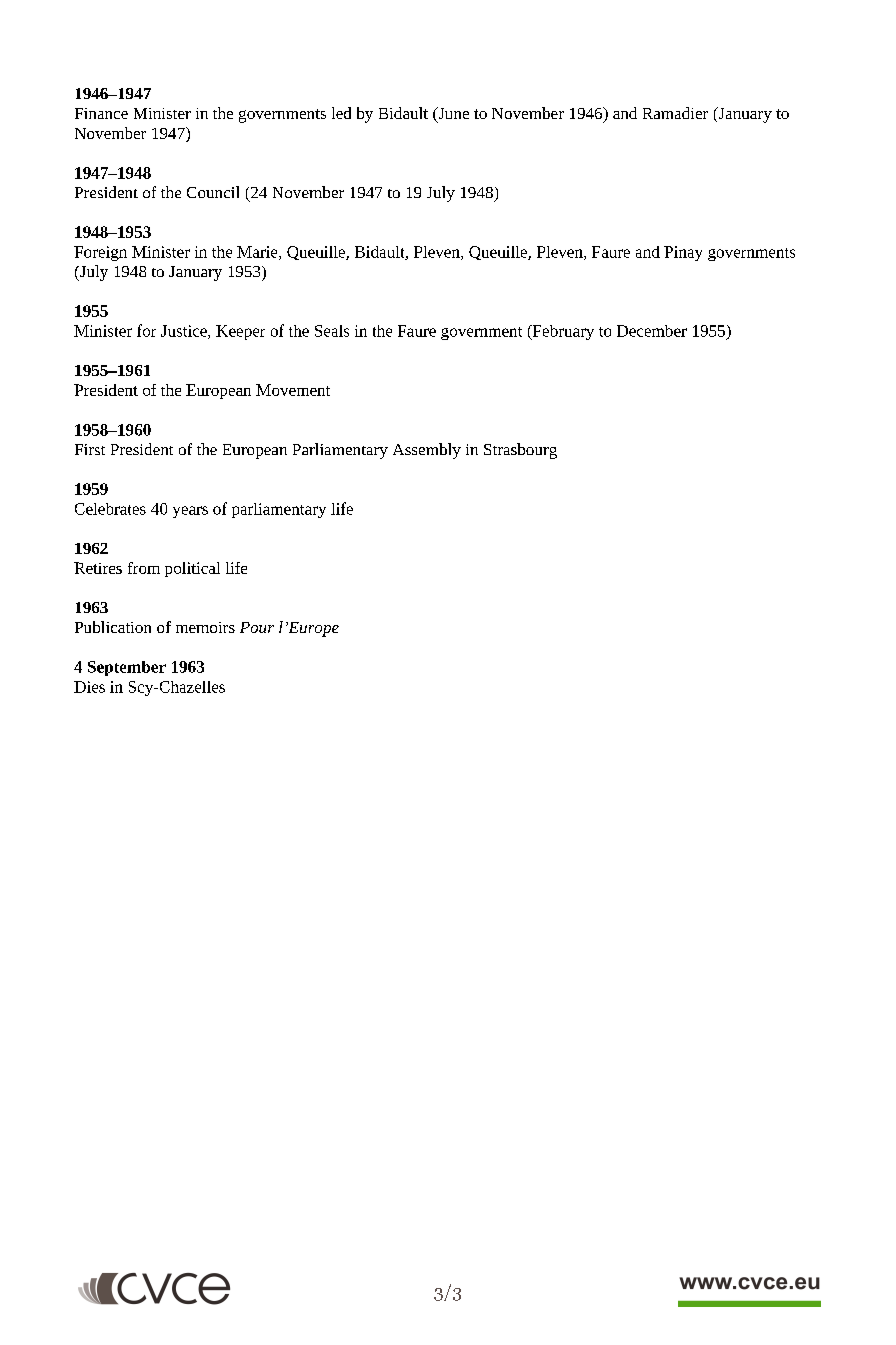  What do you see at coordinates (452, 114) in the page?
I see `June` at bounding box center [452, 114].
